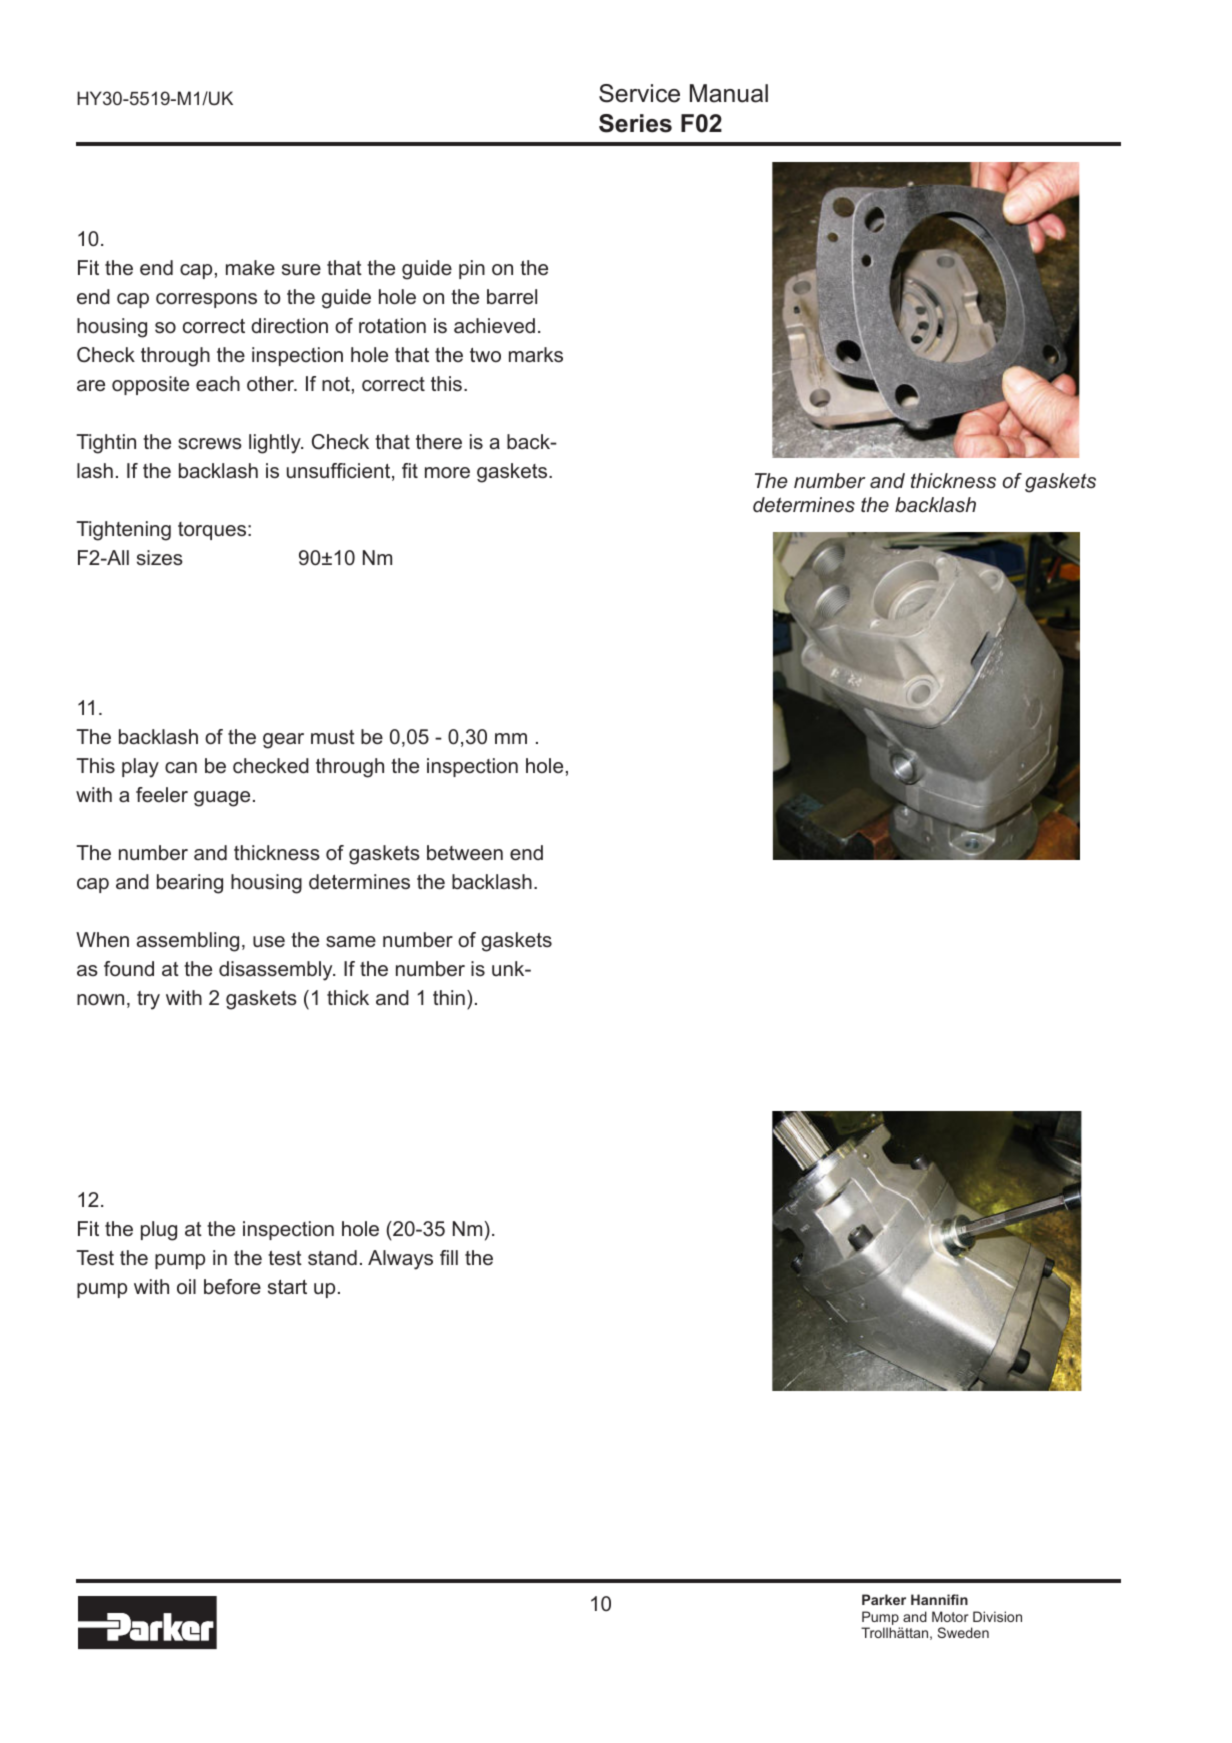 This image has height=1743, width=1232. What do you see at coordinates (232, 1287) in the image?
I see `before` at bounding box center [232, 1287].
